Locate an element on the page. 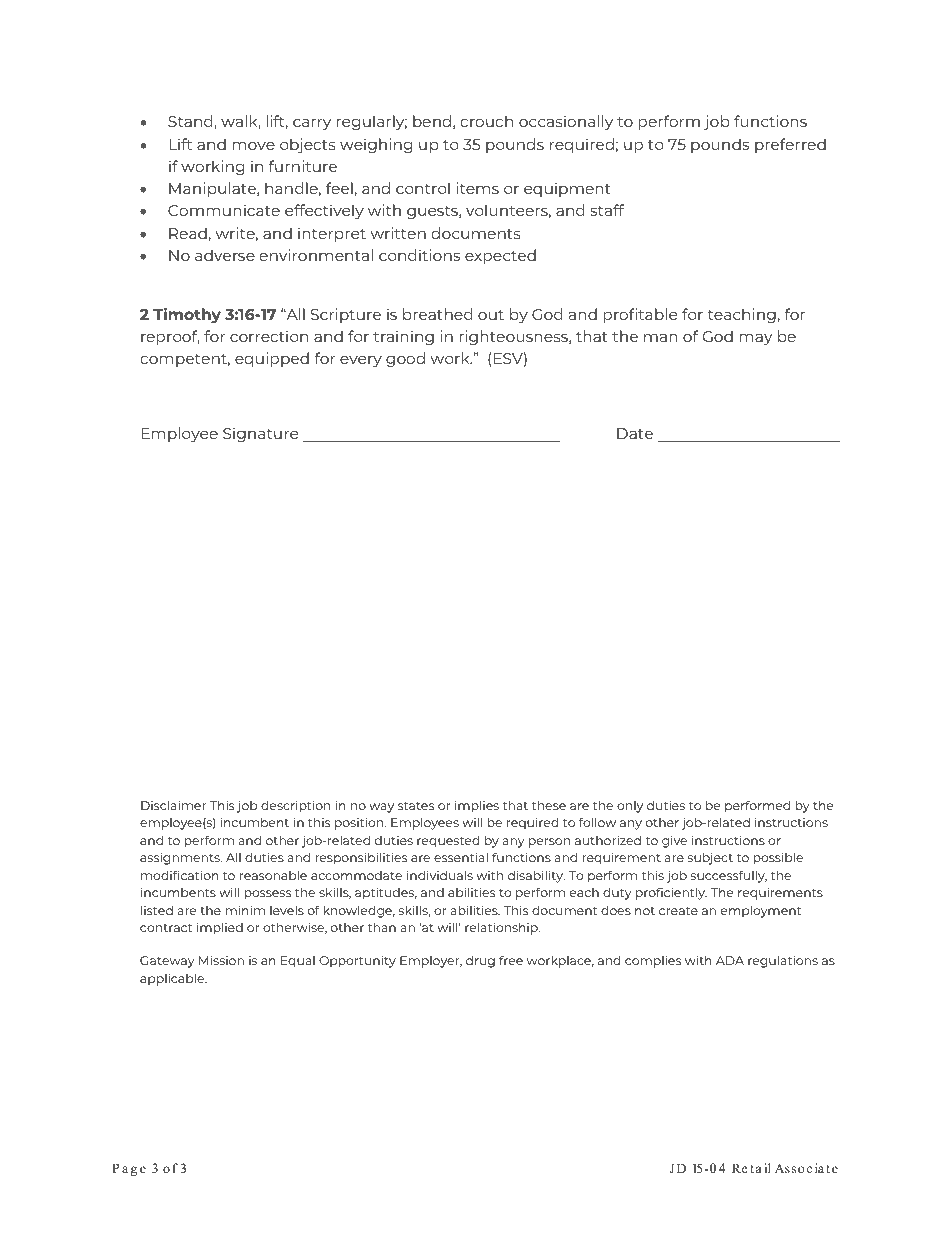 Image resolution: width=952 pixels, height=1233 pixels. good is located at coordinates (405, 359).
